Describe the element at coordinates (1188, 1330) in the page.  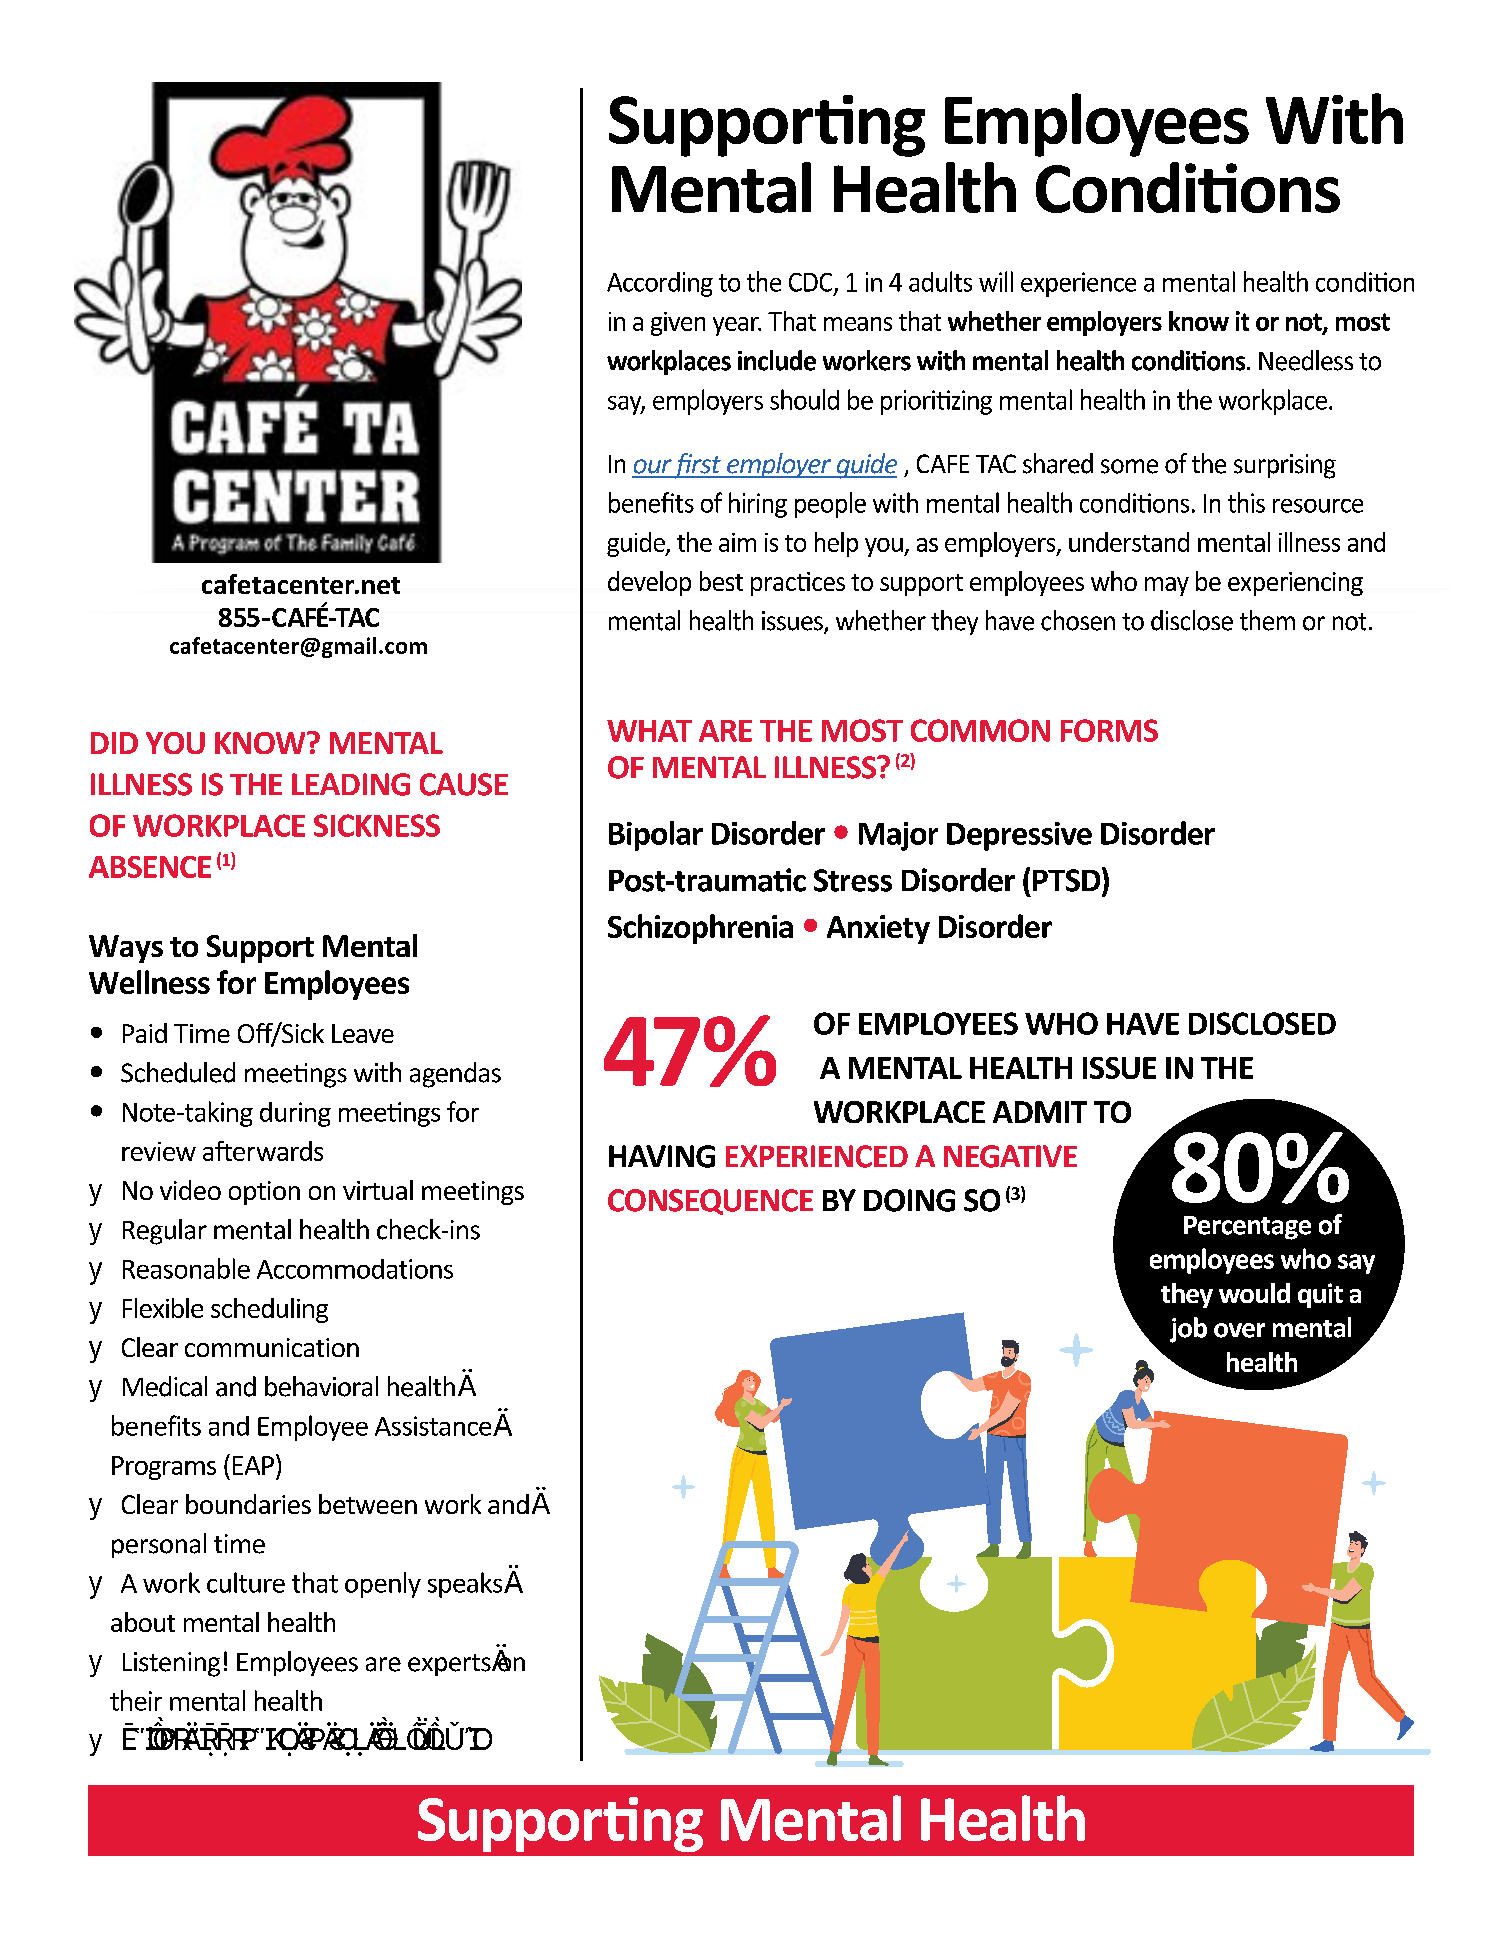
I see `job` at that location.
